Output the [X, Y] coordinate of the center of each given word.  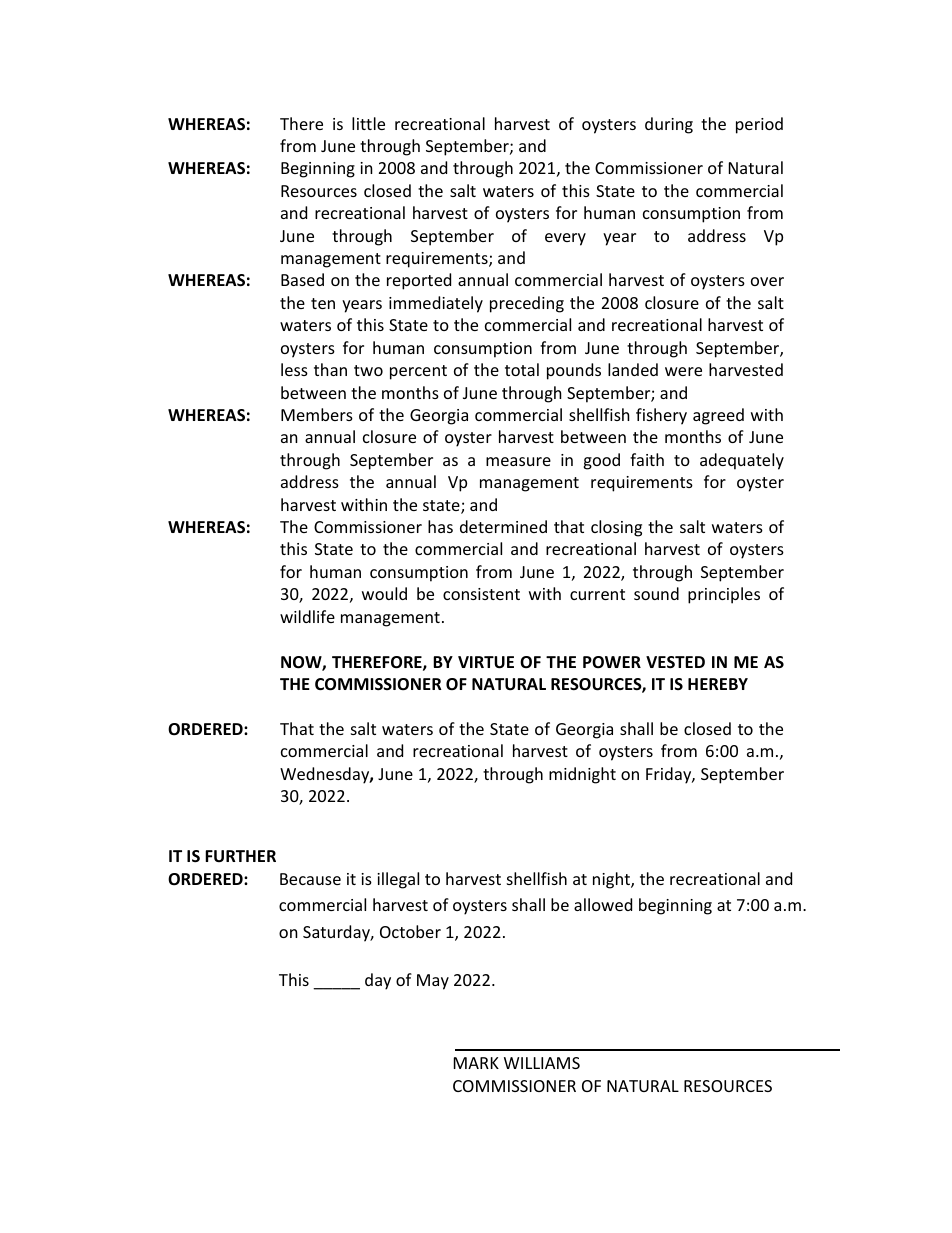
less [294, 369]
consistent [481, 594]
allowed [603, 904]
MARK [476, 1063]
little [368, 123]
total [522, 369]
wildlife [307, 616]
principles [724, 595]
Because [310, 879]
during [669, 125]
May [433, 982]
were [683, 371]
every [565, 239]
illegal [398, 880]
